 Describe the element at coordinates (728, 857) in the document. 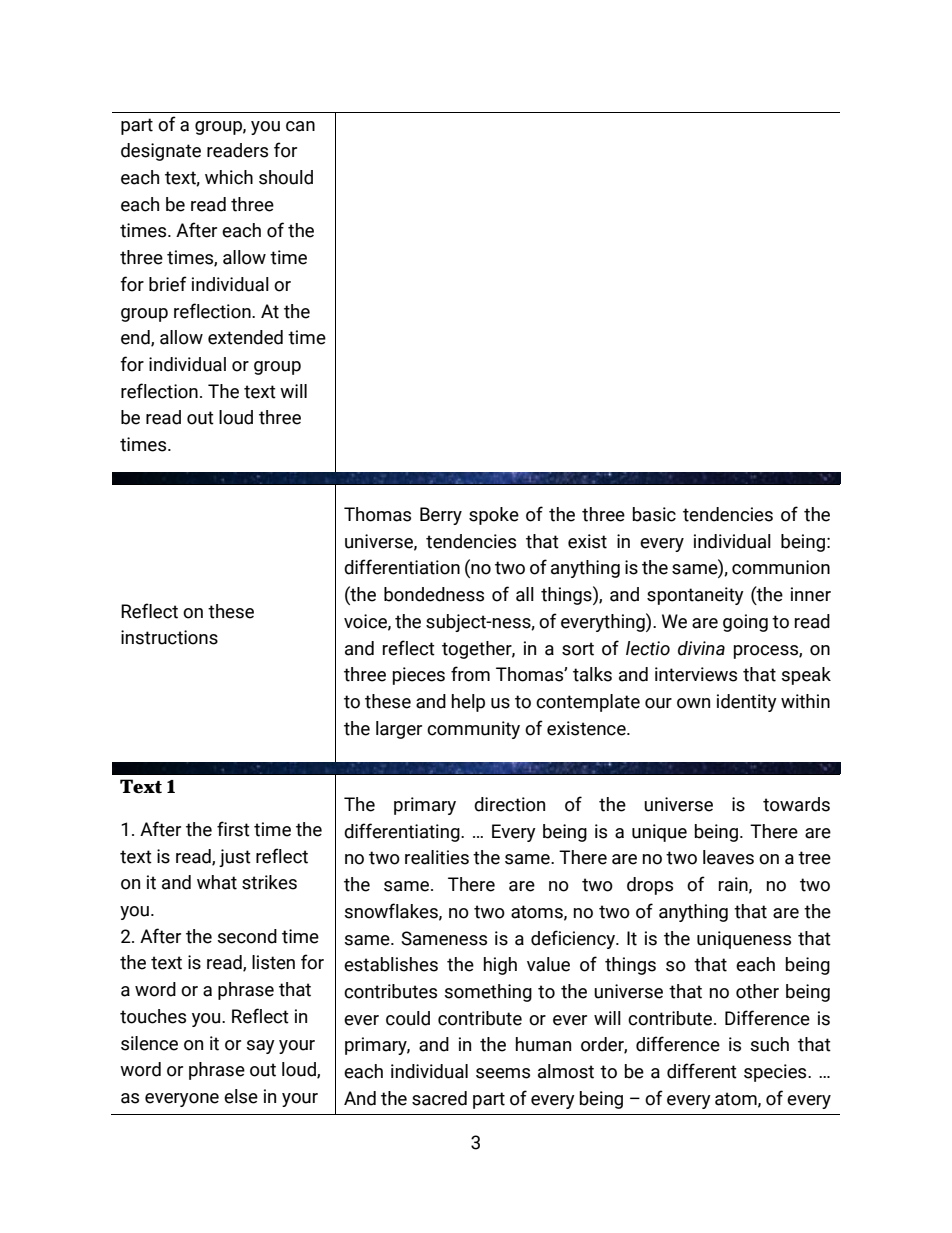

I see `leaves` at that location.
